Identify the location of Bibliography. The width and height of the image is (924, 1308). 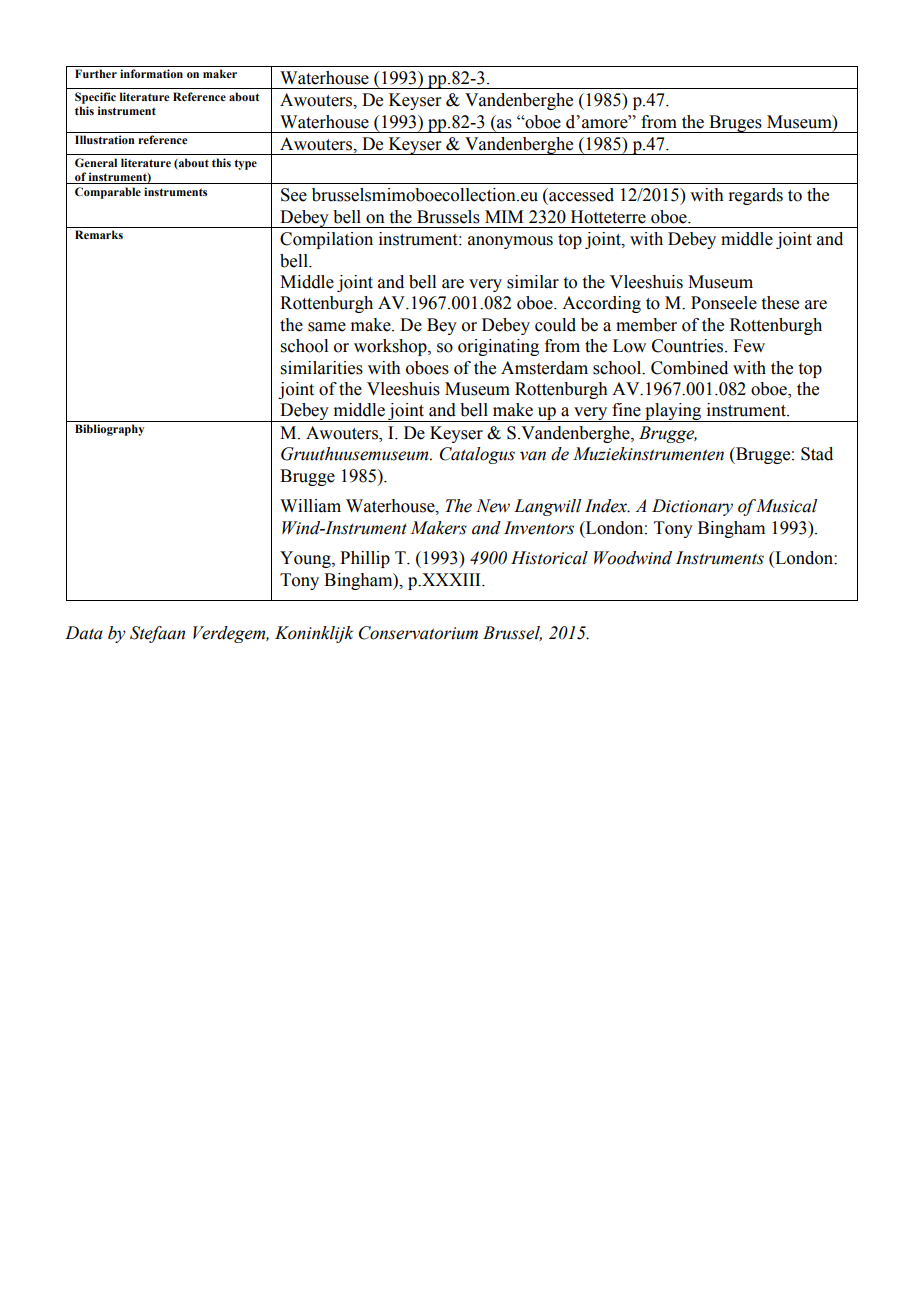
(109, 430).
